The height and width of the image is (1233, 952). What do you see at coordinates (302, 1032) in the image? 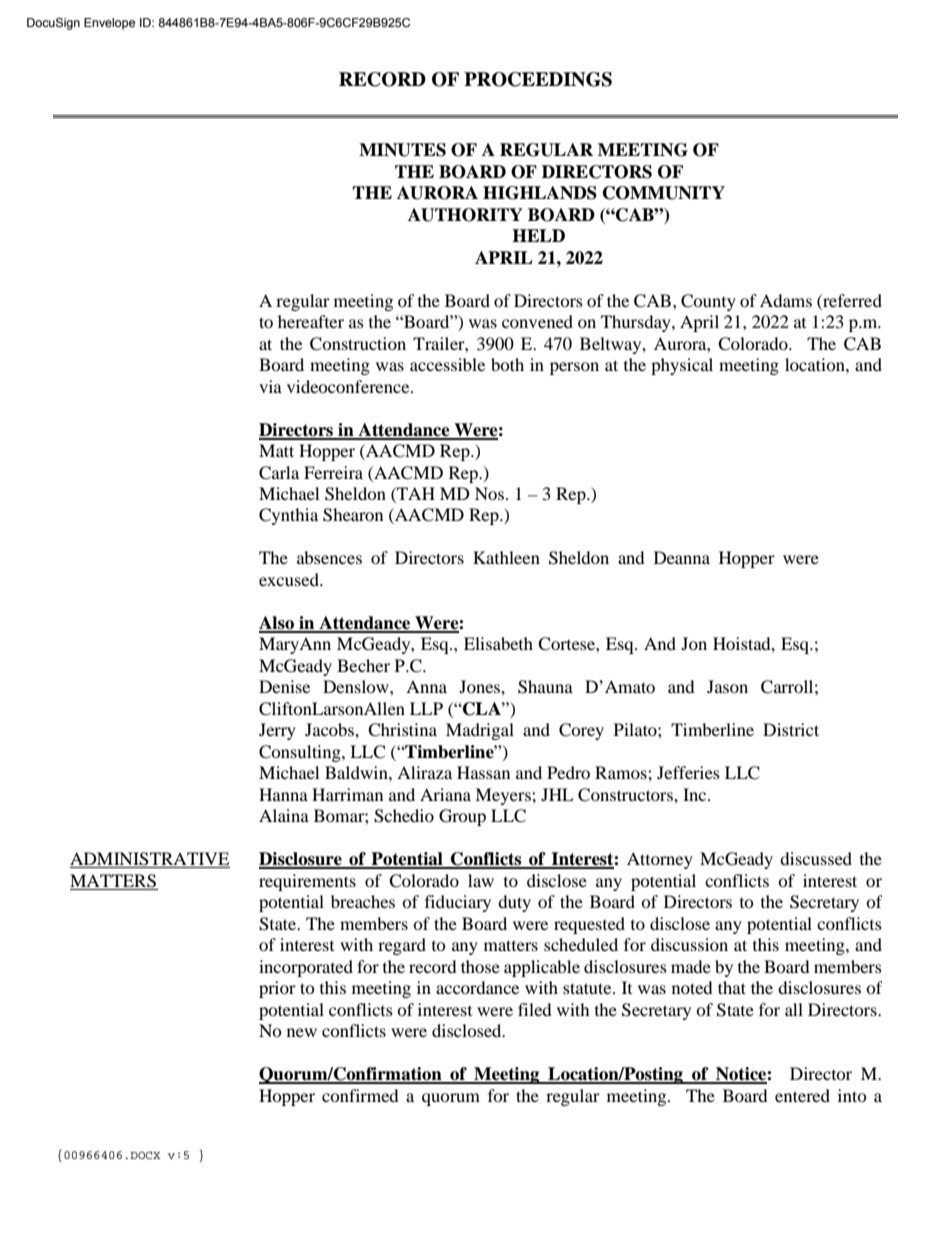
I see `new` at bounding box center [302, 1032].
